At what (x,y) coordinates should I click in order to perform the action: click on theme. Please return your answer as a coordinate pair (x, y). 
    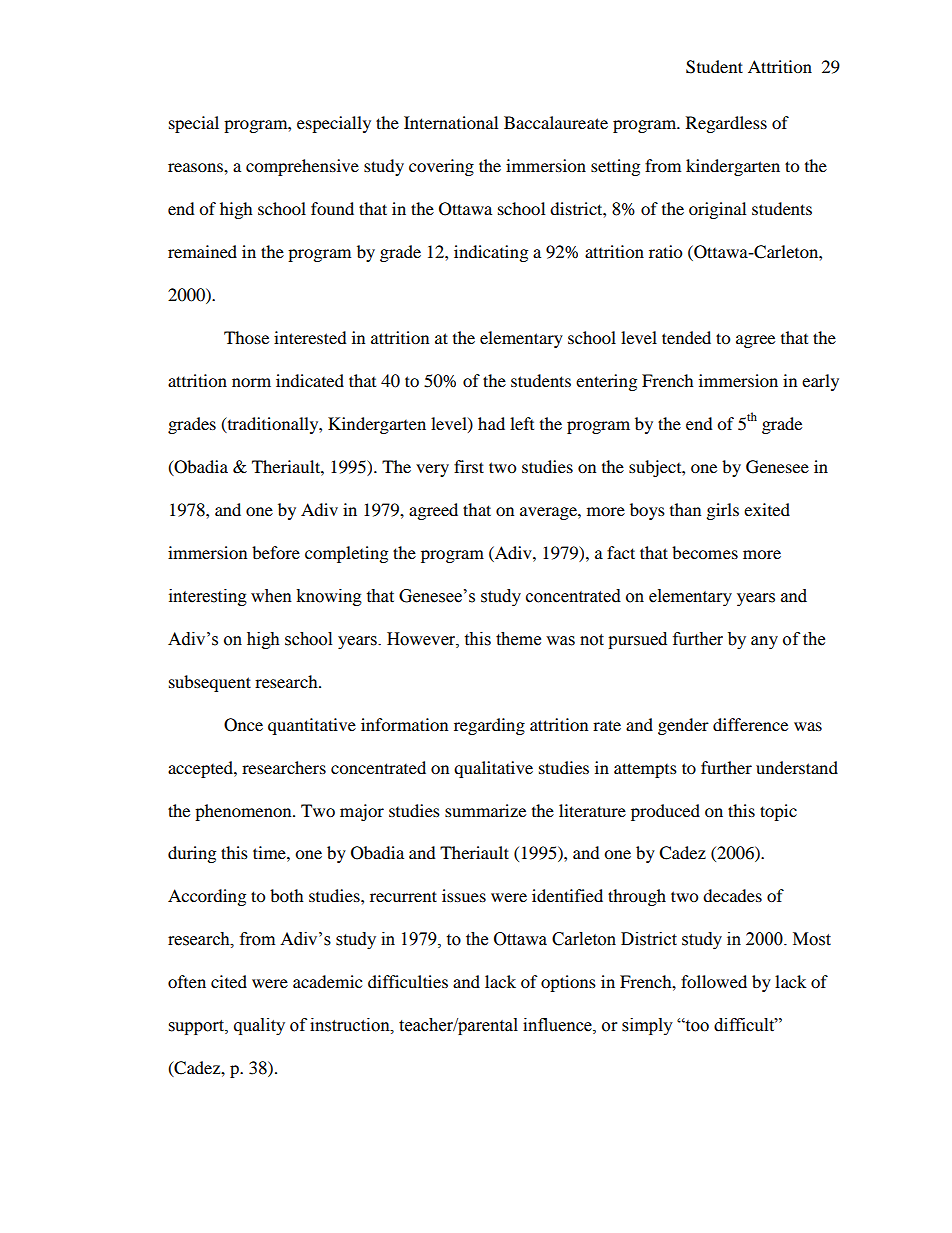
    Looking at the image, I should click on (518, 639).
